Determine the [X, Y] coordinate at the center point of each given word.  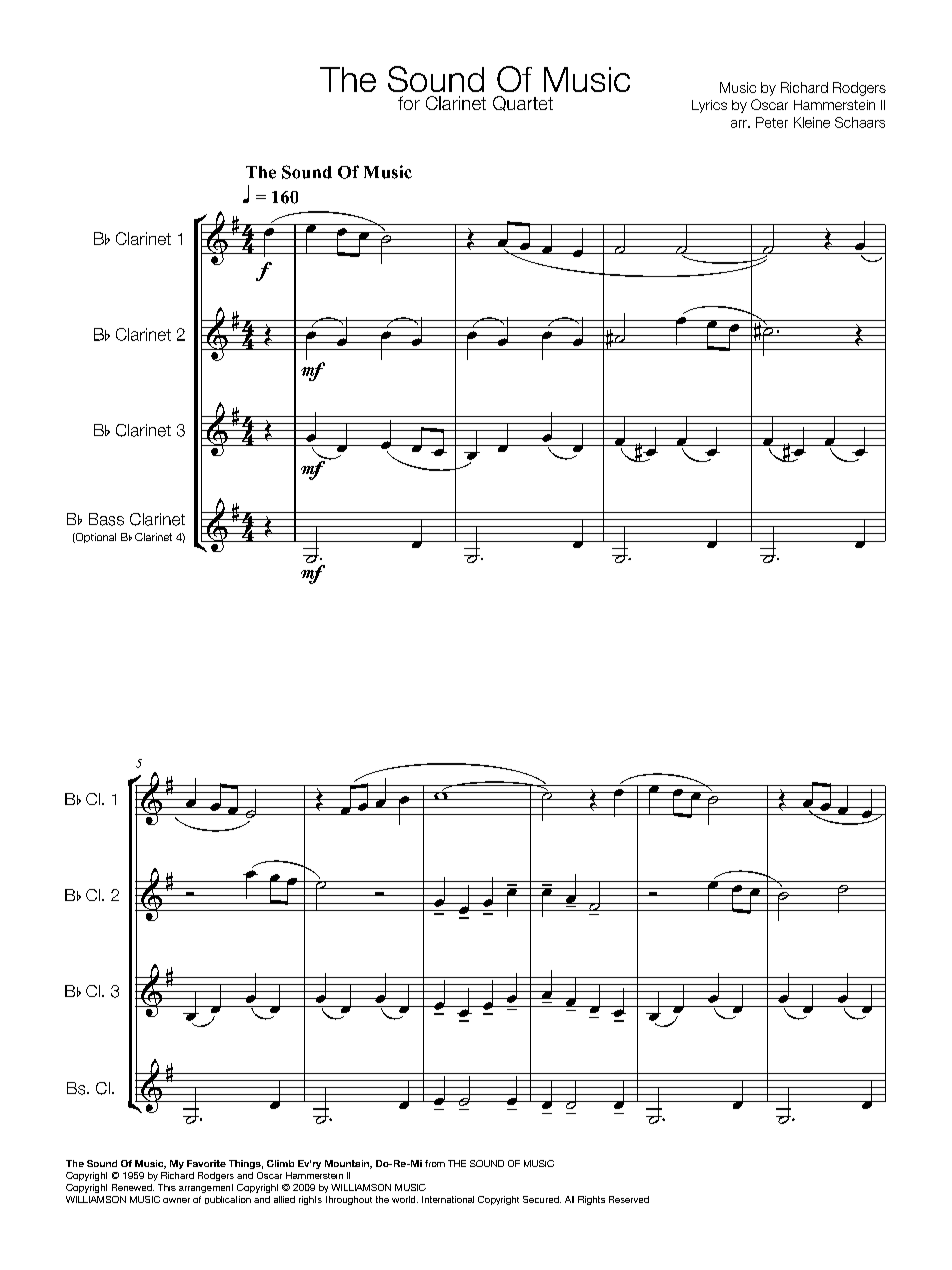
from [435, 1163]
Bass [106, 519]
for [409, 103]
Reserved [629, 1199]
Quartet [523, 103]
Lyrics [709, 106]
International [448, 1199]
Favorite [206, 1163]
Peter [772, 122]
